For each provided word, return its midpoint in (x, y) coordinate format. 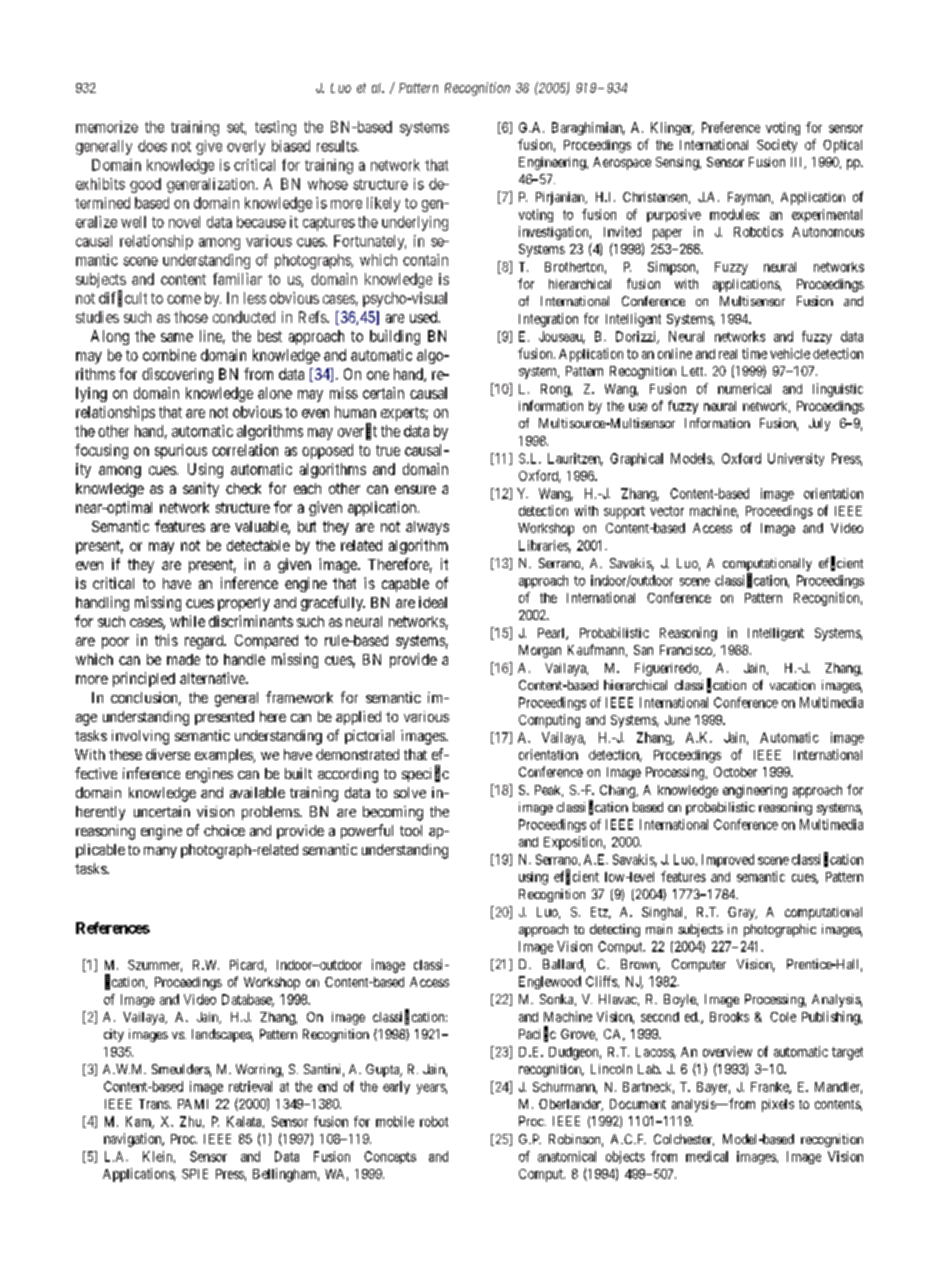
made (183, 659)
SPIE (195, 1174)
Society (777, 146)
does (152, 146)
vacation (792, 685)
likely (383, 204)
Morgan (540, 651)
